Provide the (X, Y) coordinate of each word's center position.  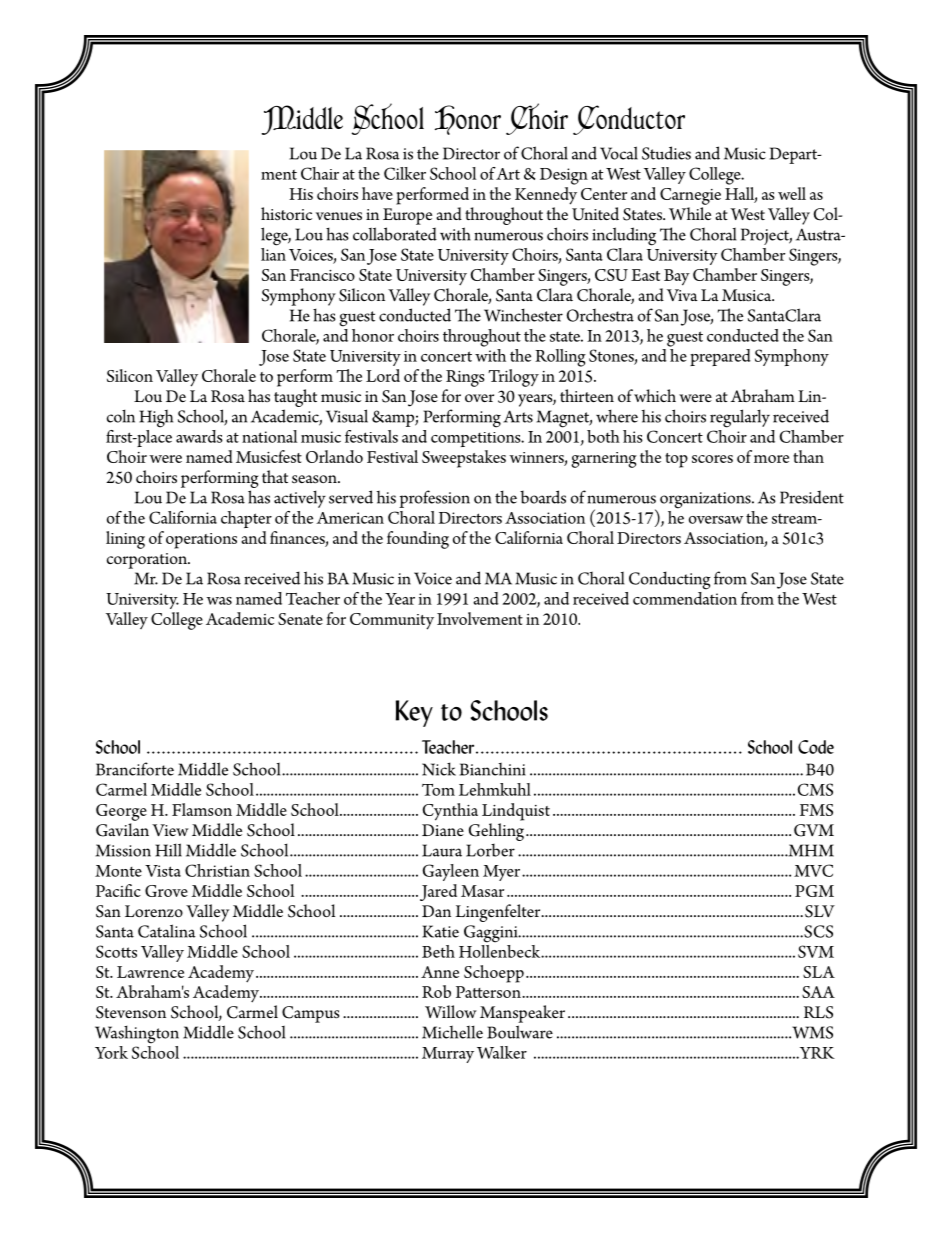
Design (564, 176)
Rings (465, 378)
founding (418, 540)
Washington (137, 1034)
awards (199, 436)
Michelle (452, 1032)
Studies (666, 153)
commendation (685, 597)
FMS (816, 810)
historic (286, 213)
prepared (720, 357)
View (170, 830)
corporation (148, 561)
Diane (443, 830)
